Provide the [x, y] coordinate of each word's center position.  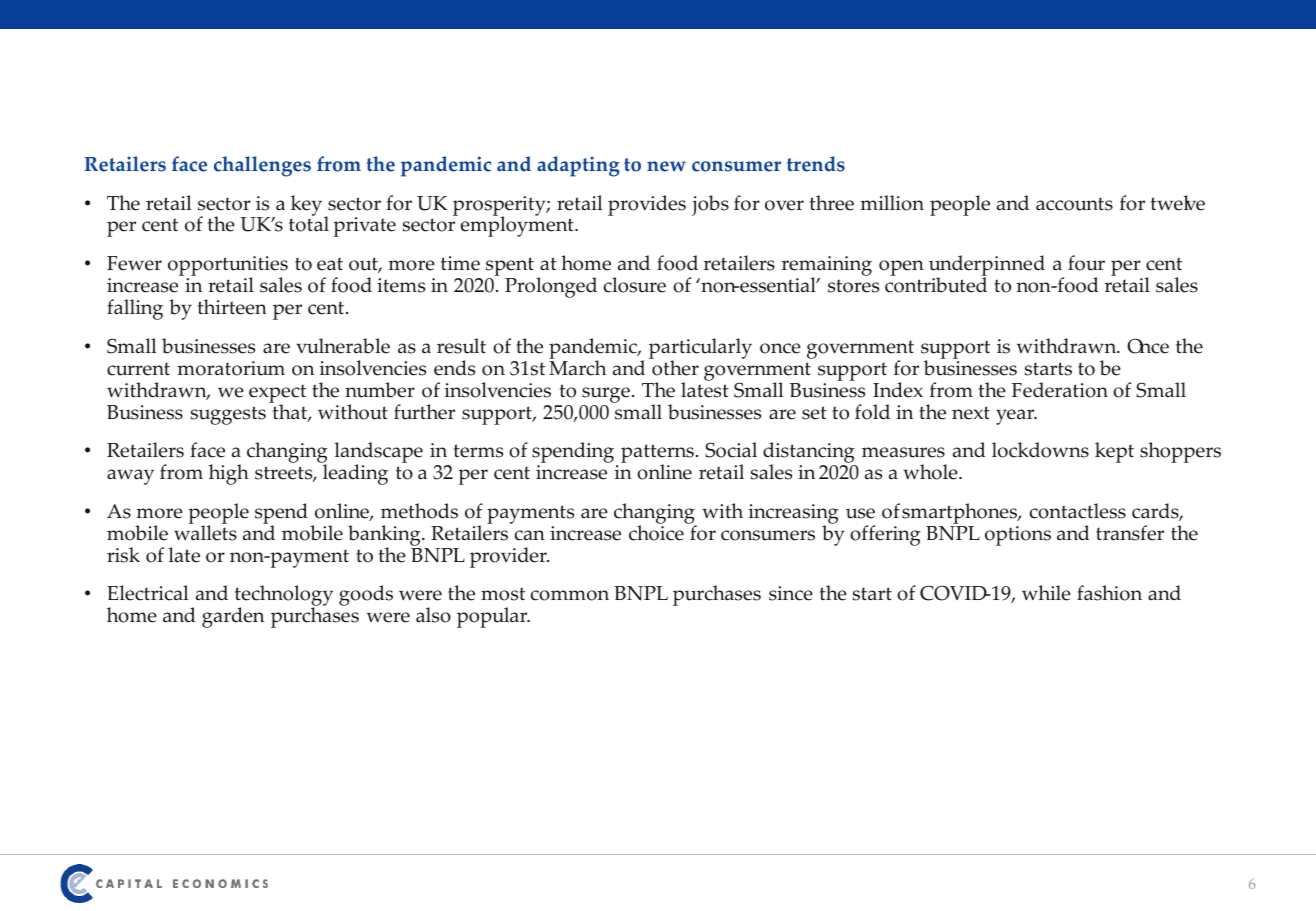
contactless [1078, 511]
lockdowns [1040, 450]
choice [656, 532]
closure [635, 285]
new [666, 166]
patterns [657, 455]
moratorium [231, 368]
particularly [700, 350]
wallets [205, 532]
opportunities [228, 267]
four [1086, 263]
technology [284, 597]
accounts [1074, 204]
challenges [262, 166]
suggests [228, 415]
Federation [1060, 390]
